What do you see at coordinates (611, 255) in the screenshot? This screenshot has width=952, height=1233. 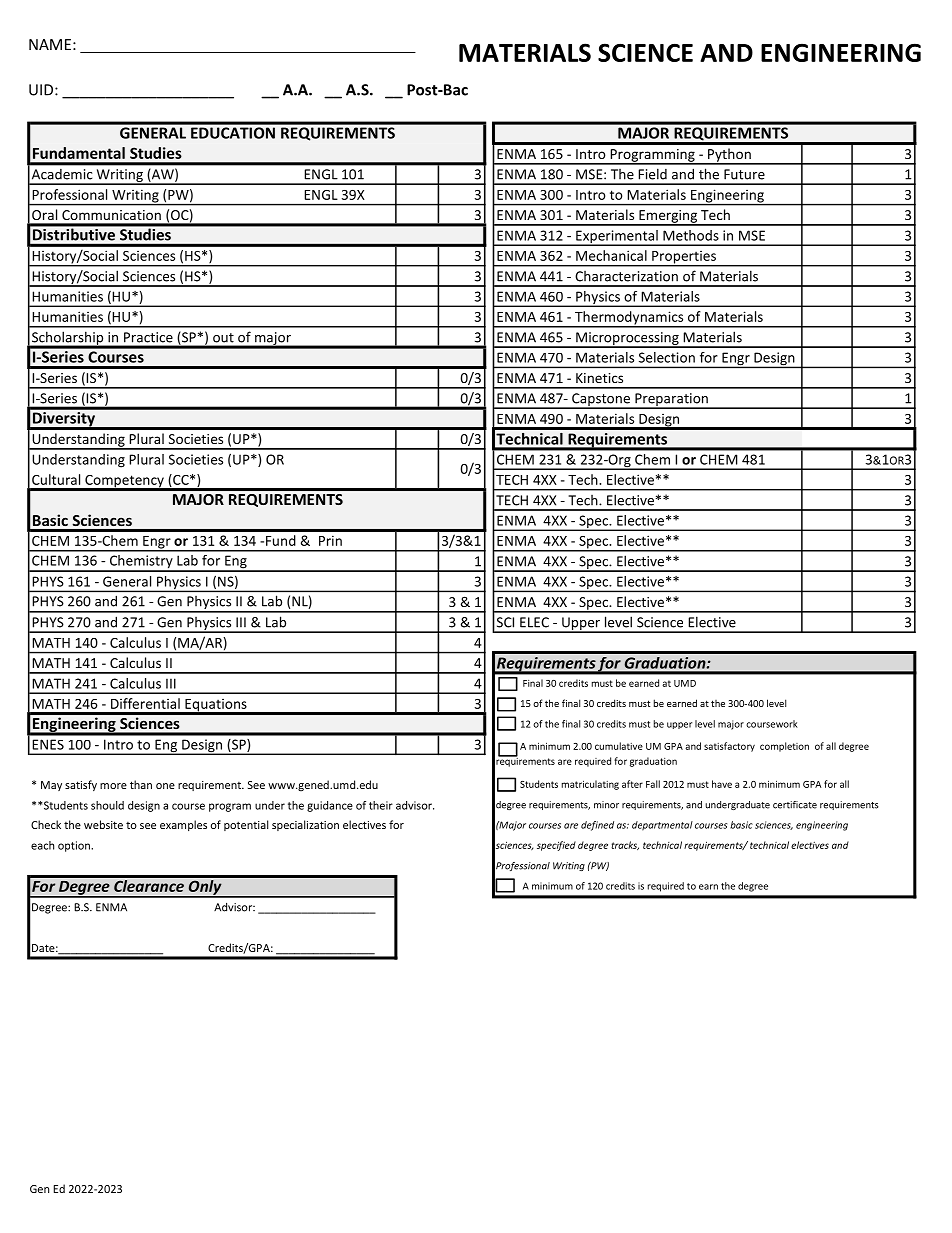 I see `Mechanical` at bounding box center [611, 255].
